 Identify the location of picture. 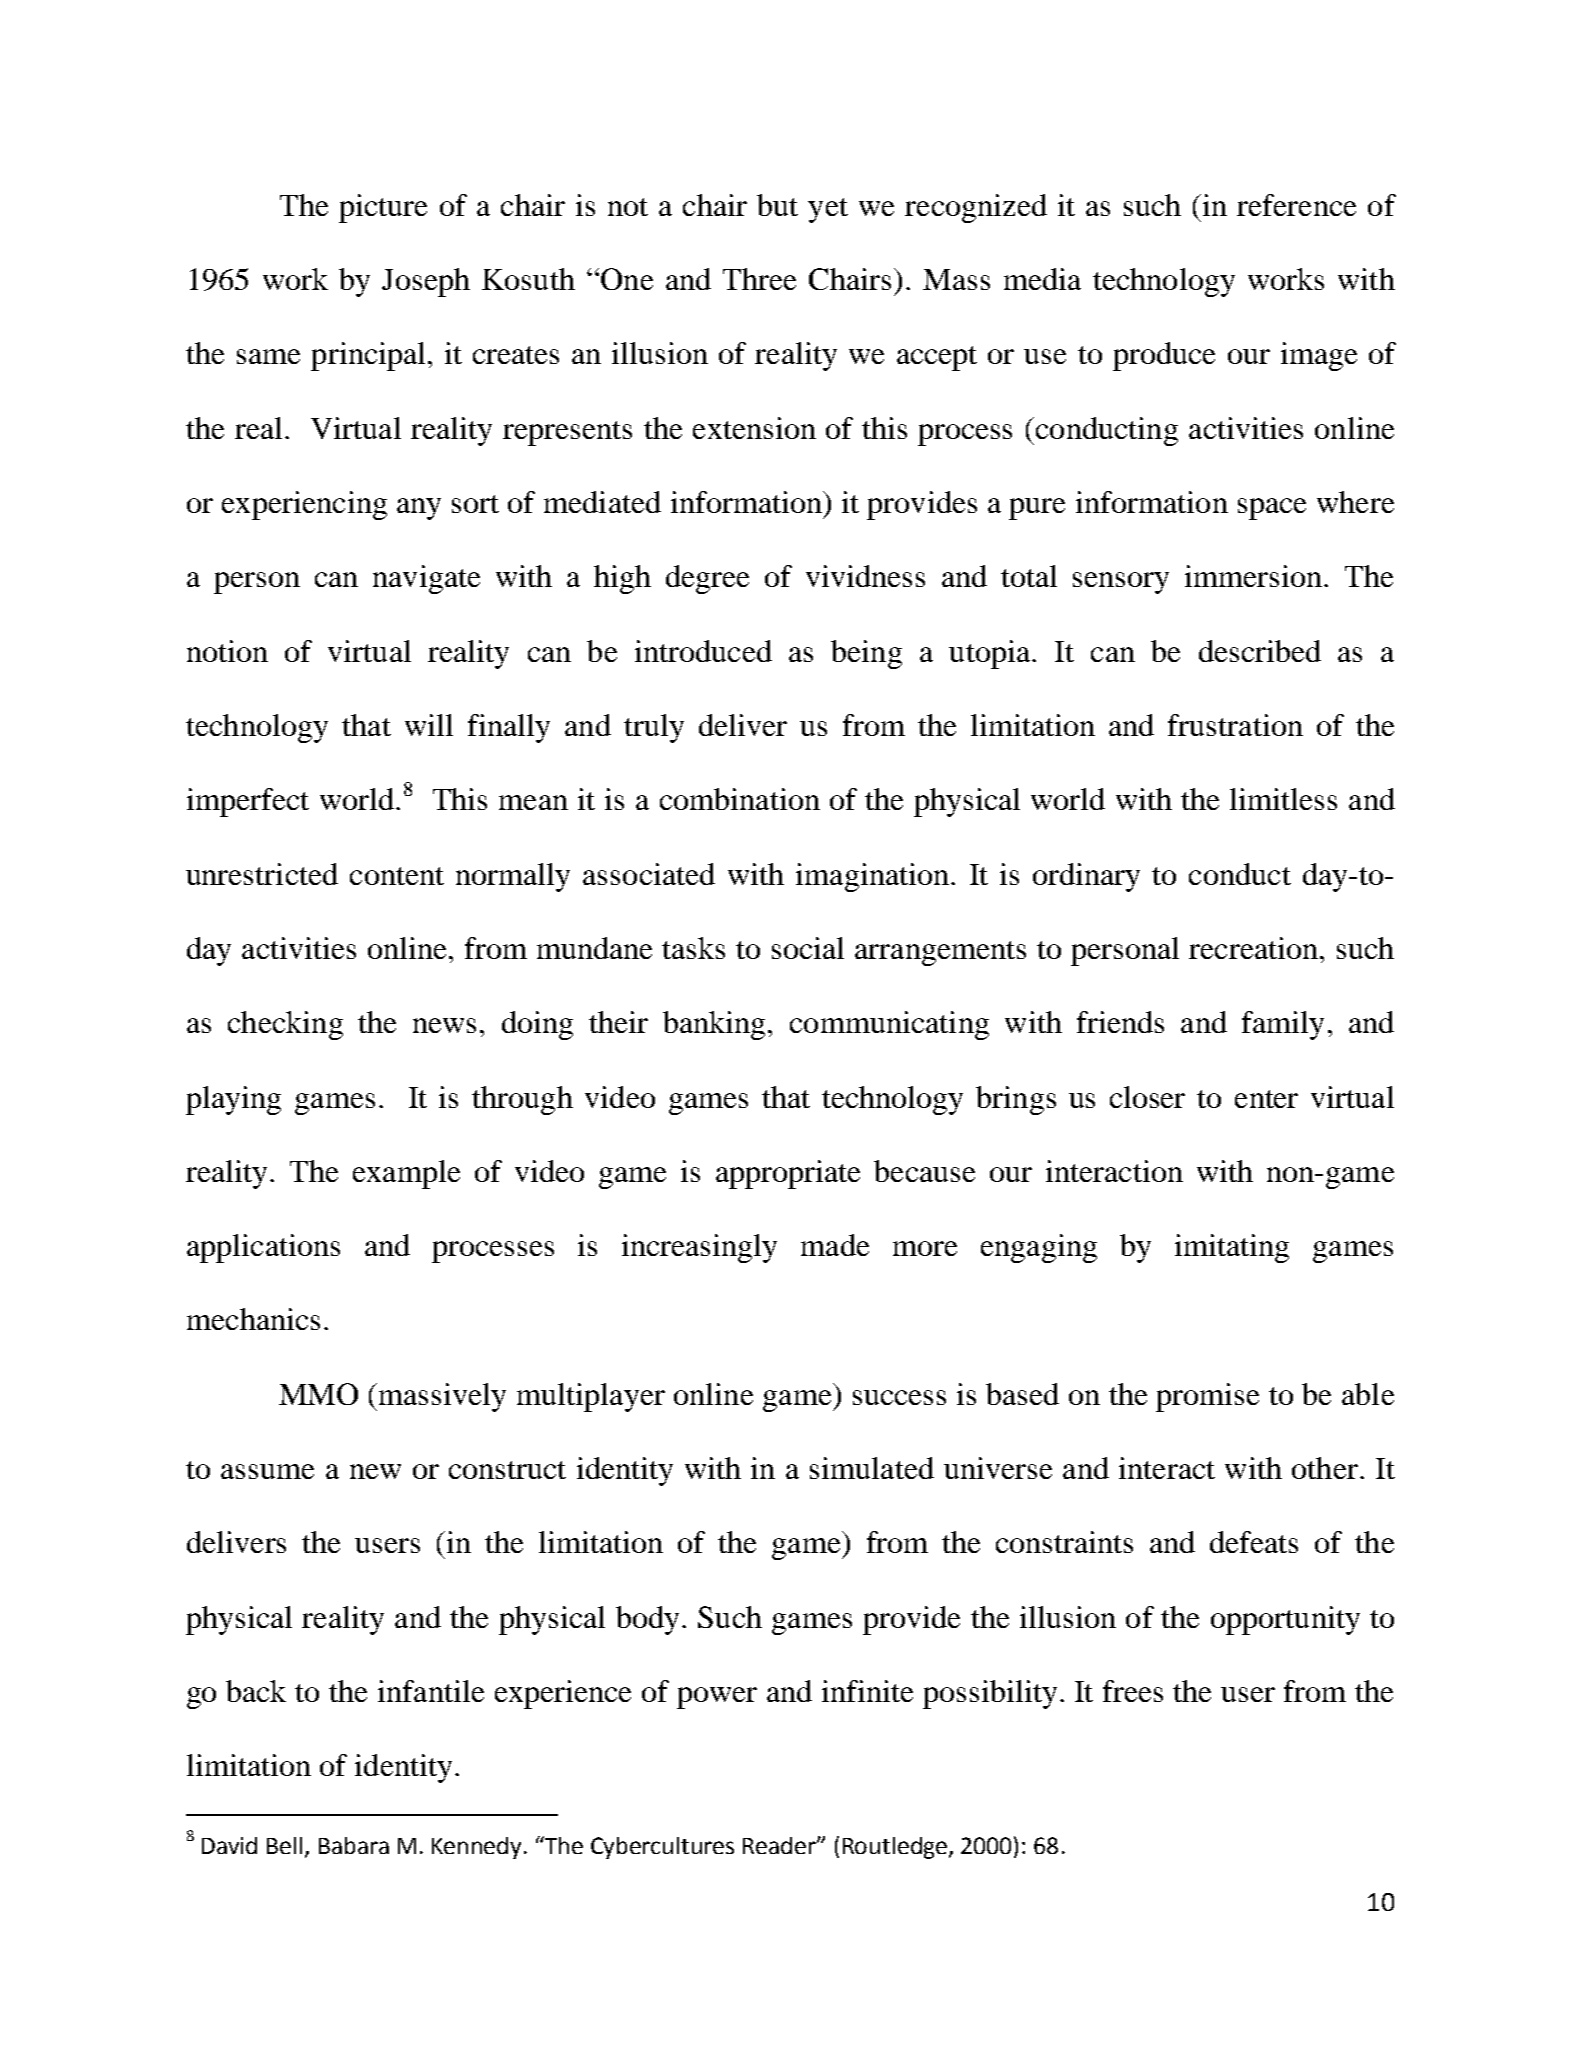
(383, 208).
